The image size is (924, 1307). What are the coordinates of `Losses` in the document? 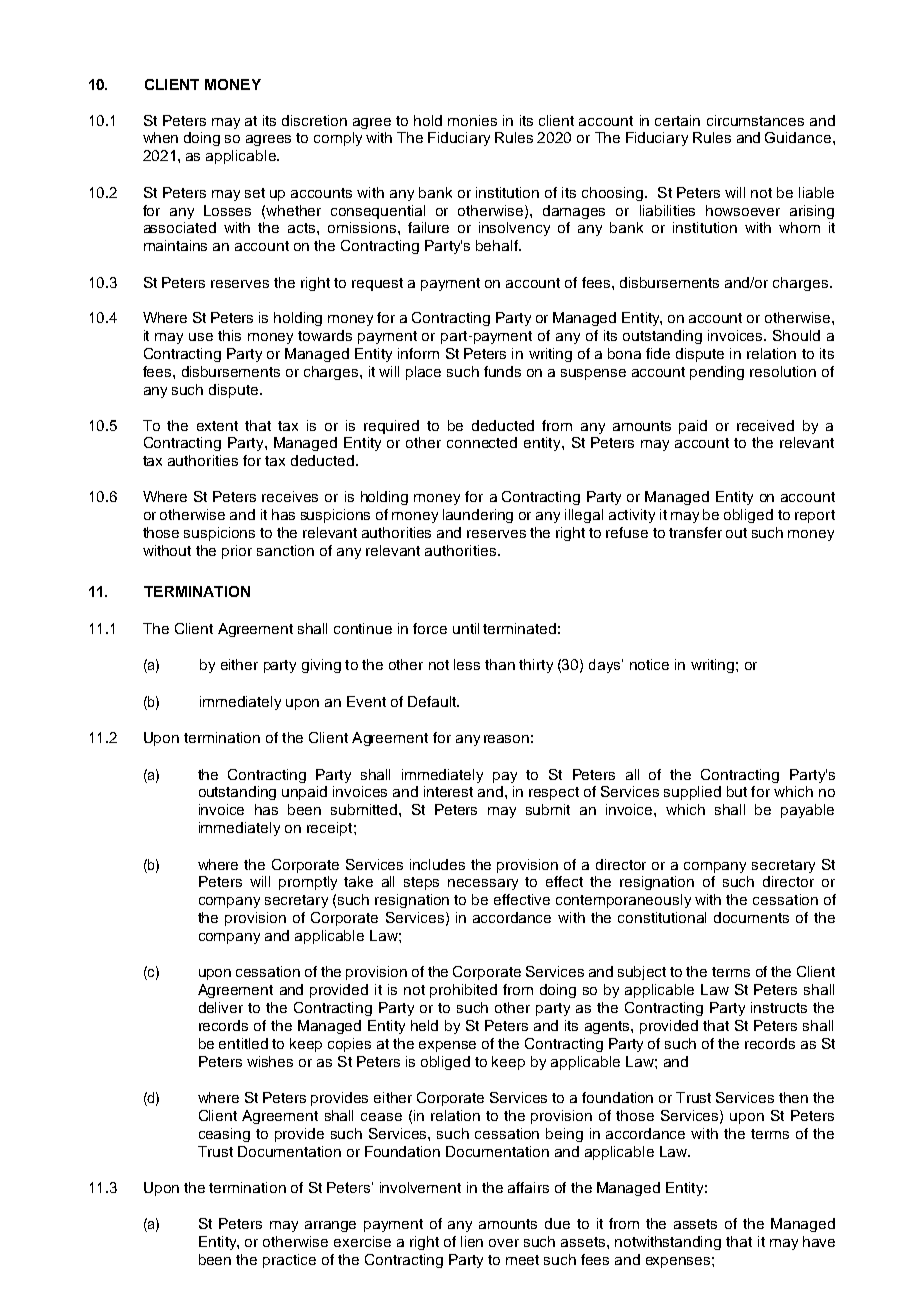 It's located at (227, 210).
